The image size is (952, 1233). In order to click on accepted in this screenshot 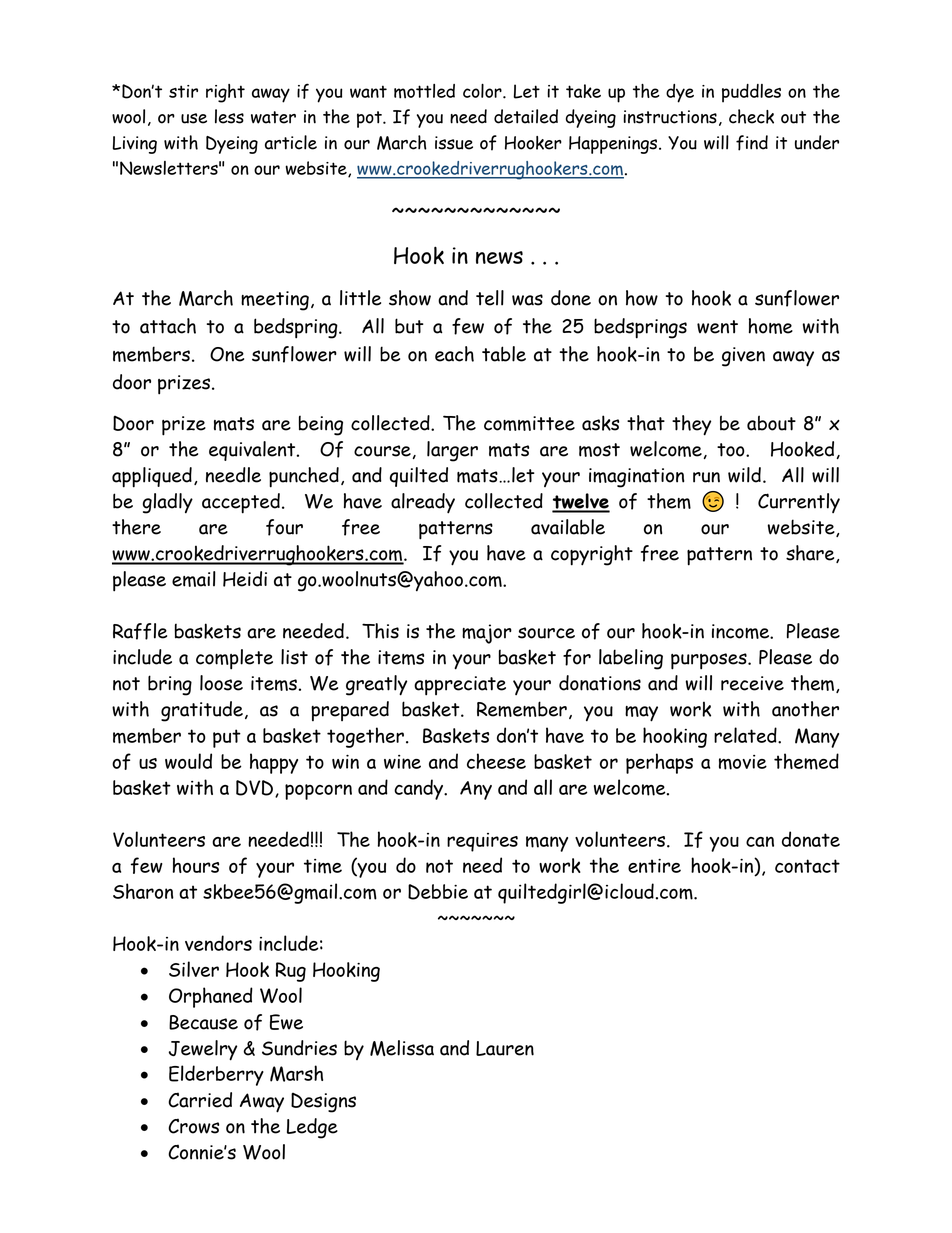, I will do `click(241, 503)`.
